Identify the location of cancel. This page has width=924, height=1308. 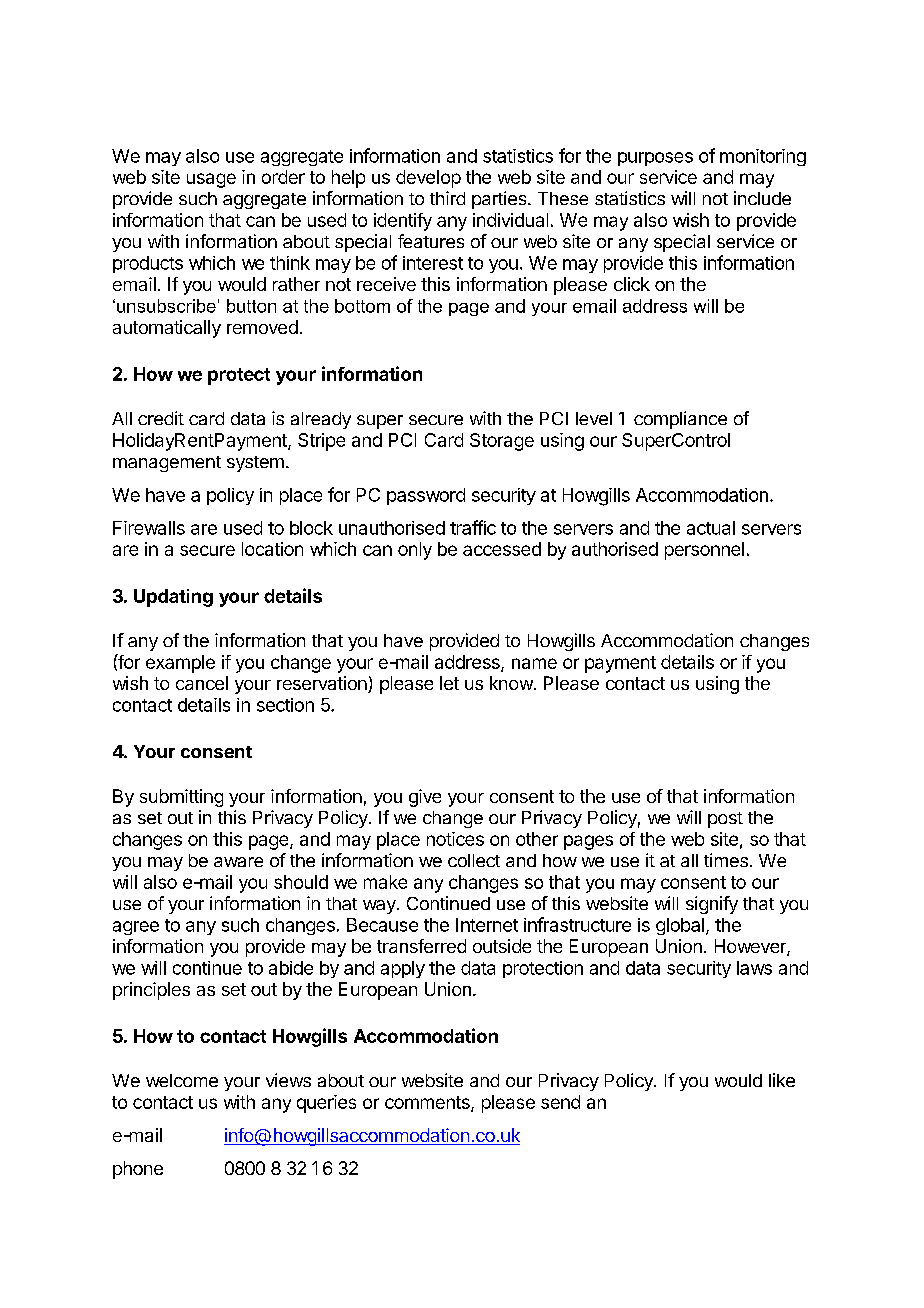
(202, 683).
